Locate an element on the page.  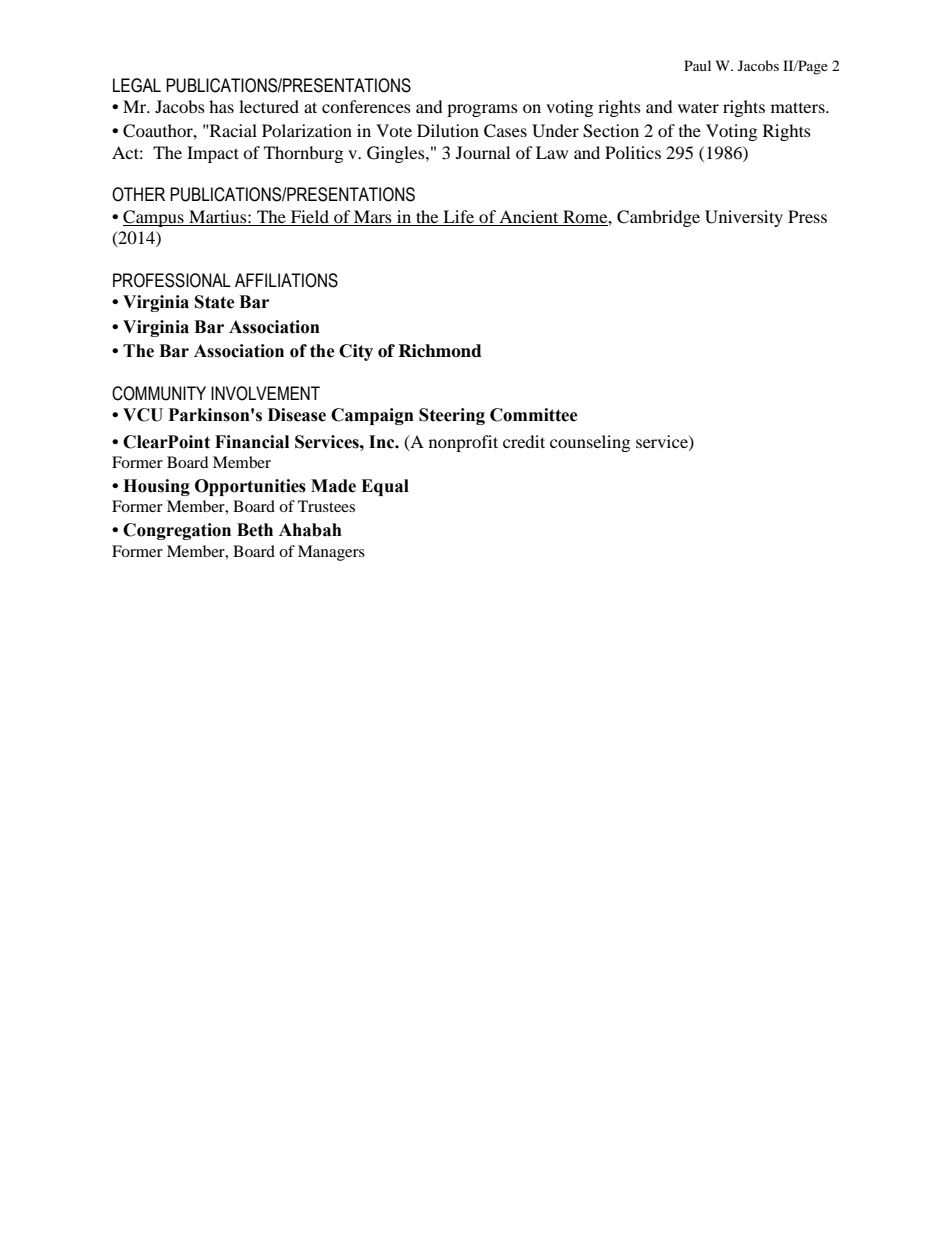
Paul is located at coordinates (697, 65).
